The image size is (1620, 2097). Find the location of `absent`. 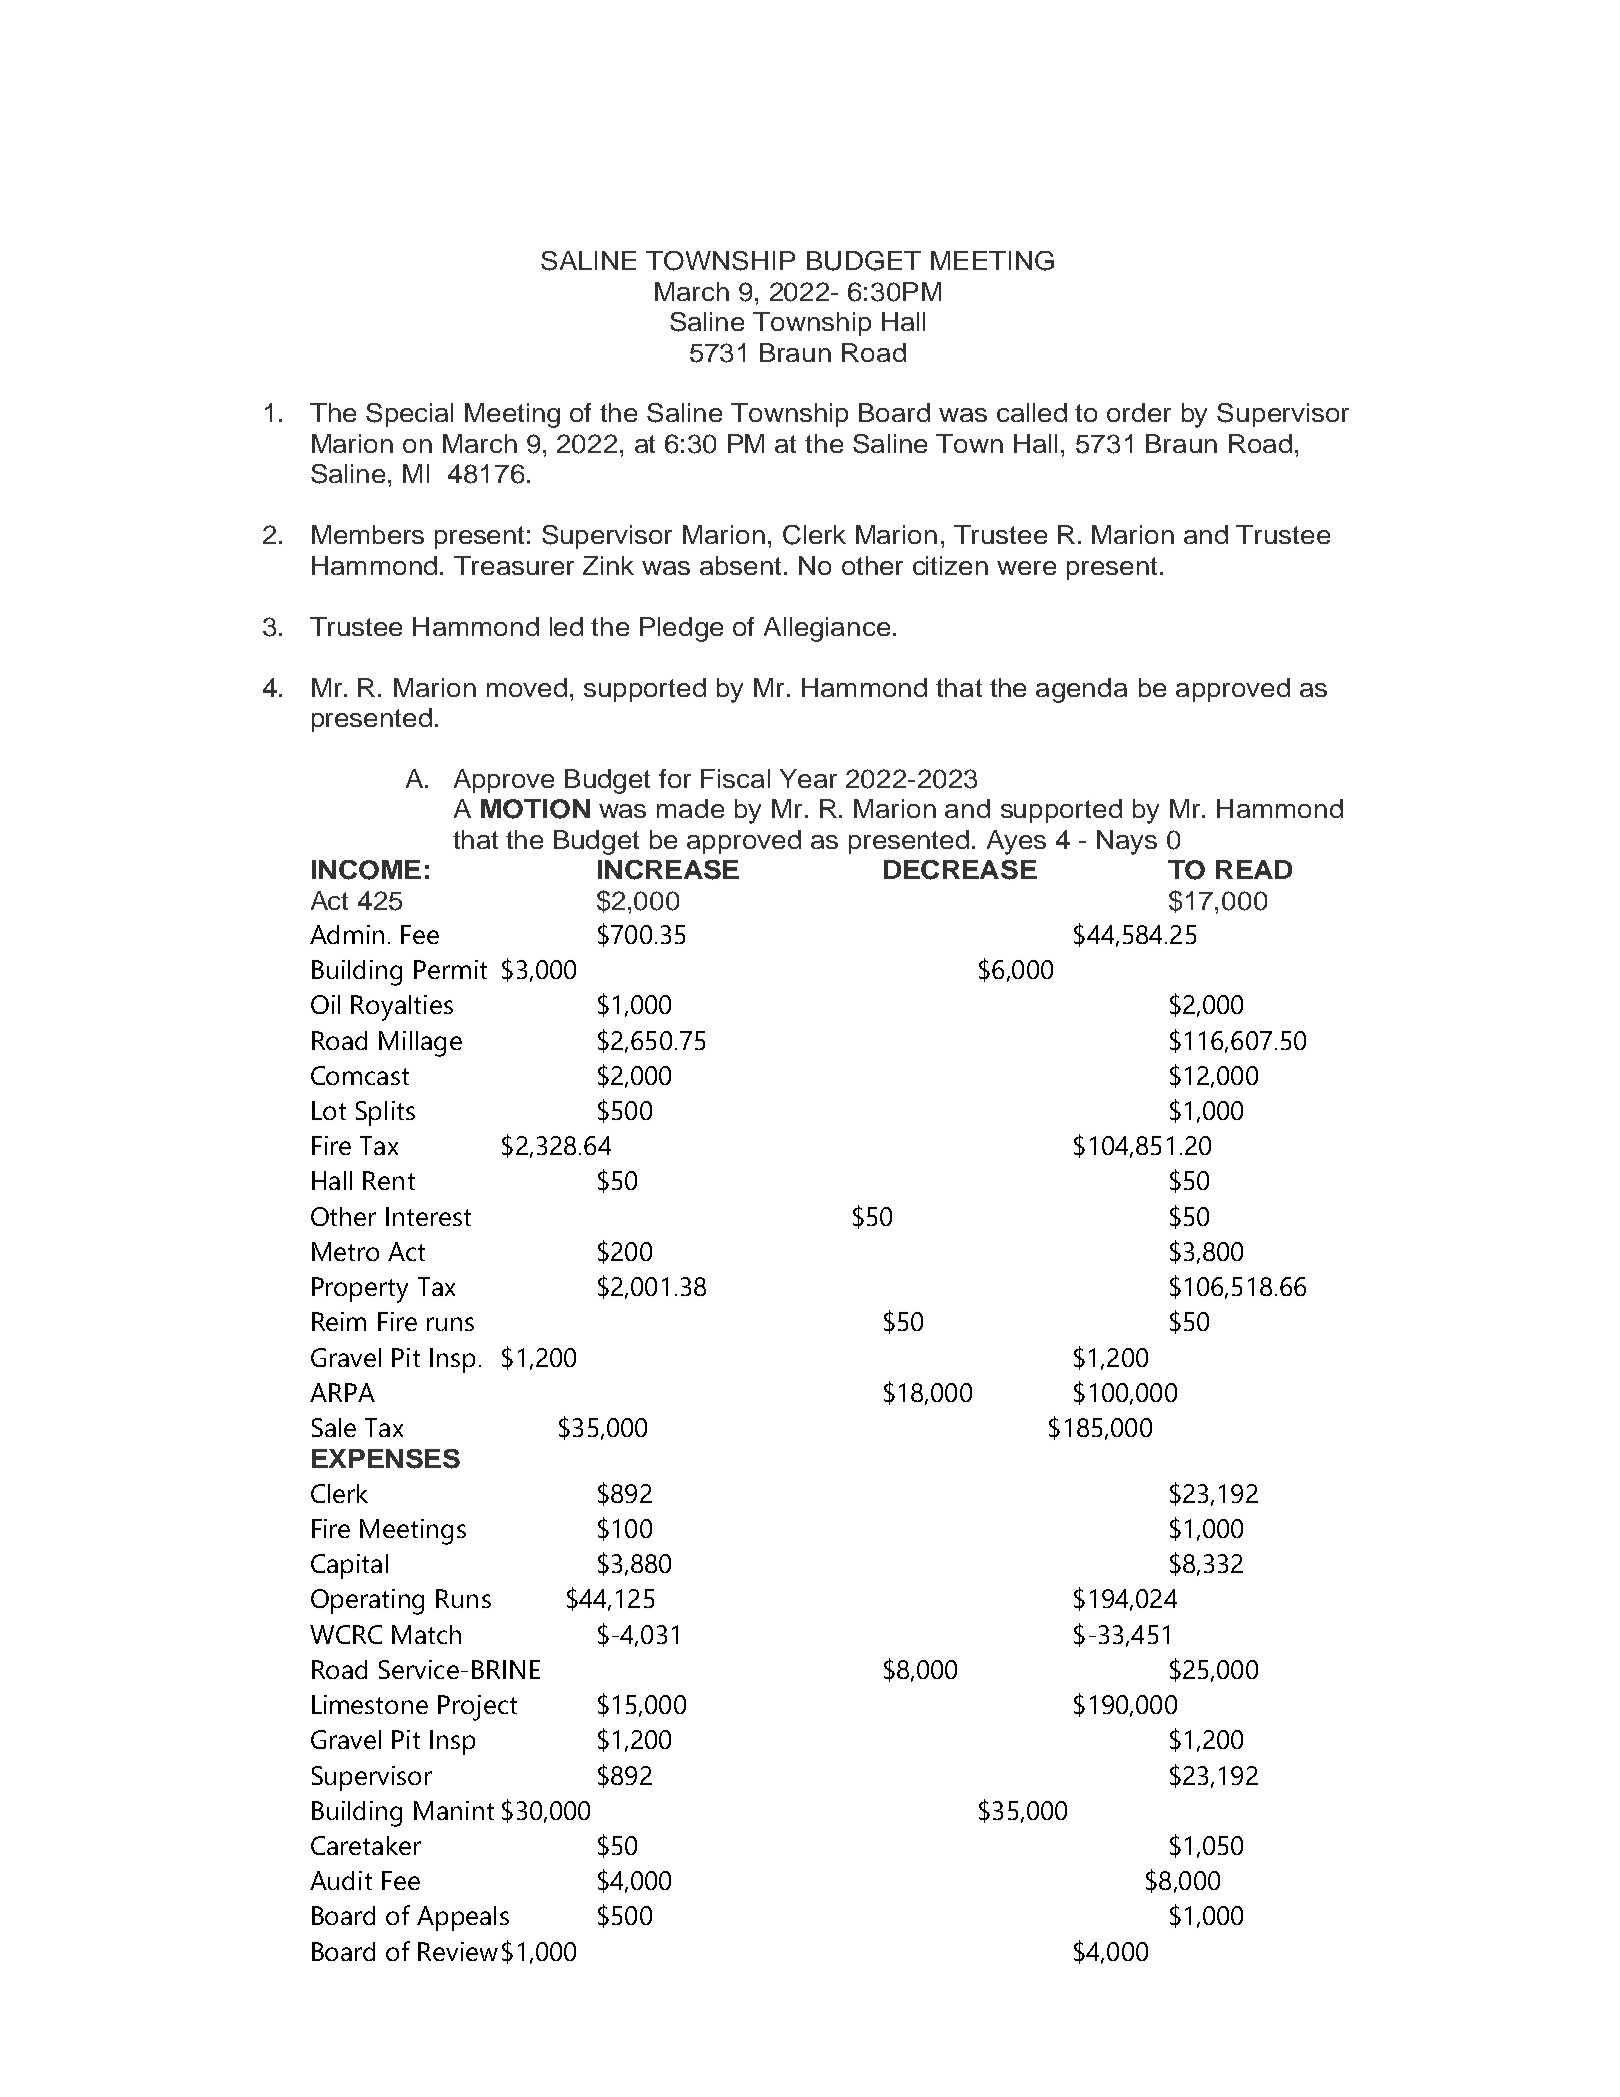

absent is located at coordinates (740, 565).
